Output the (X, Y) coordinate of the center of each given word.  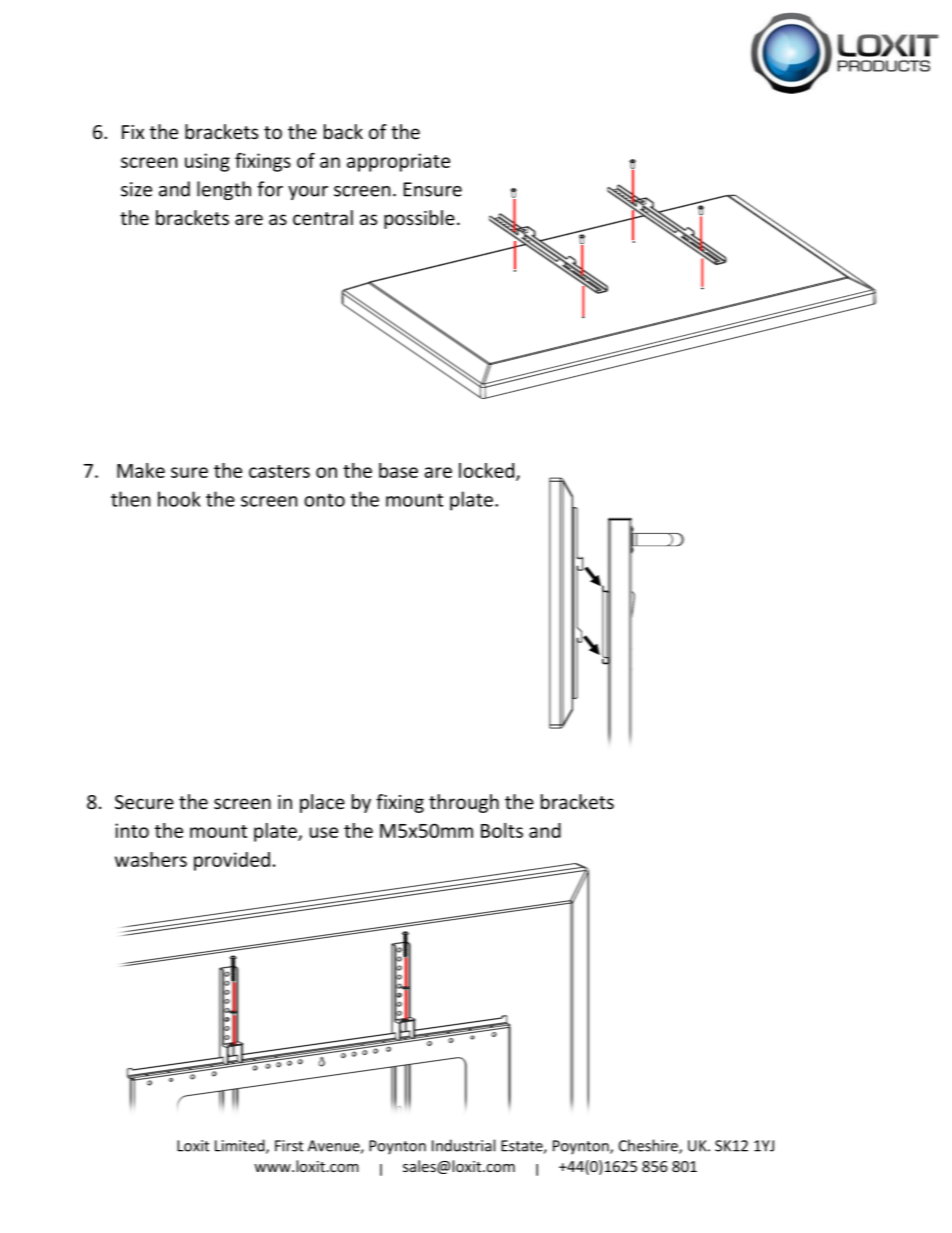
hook (179, 499)
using (207, 162)
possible (419, 219)
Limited (241, 1146)
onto (324, 500)
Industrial (463, 1145)
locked (488, 472)
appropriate (398, 162)
